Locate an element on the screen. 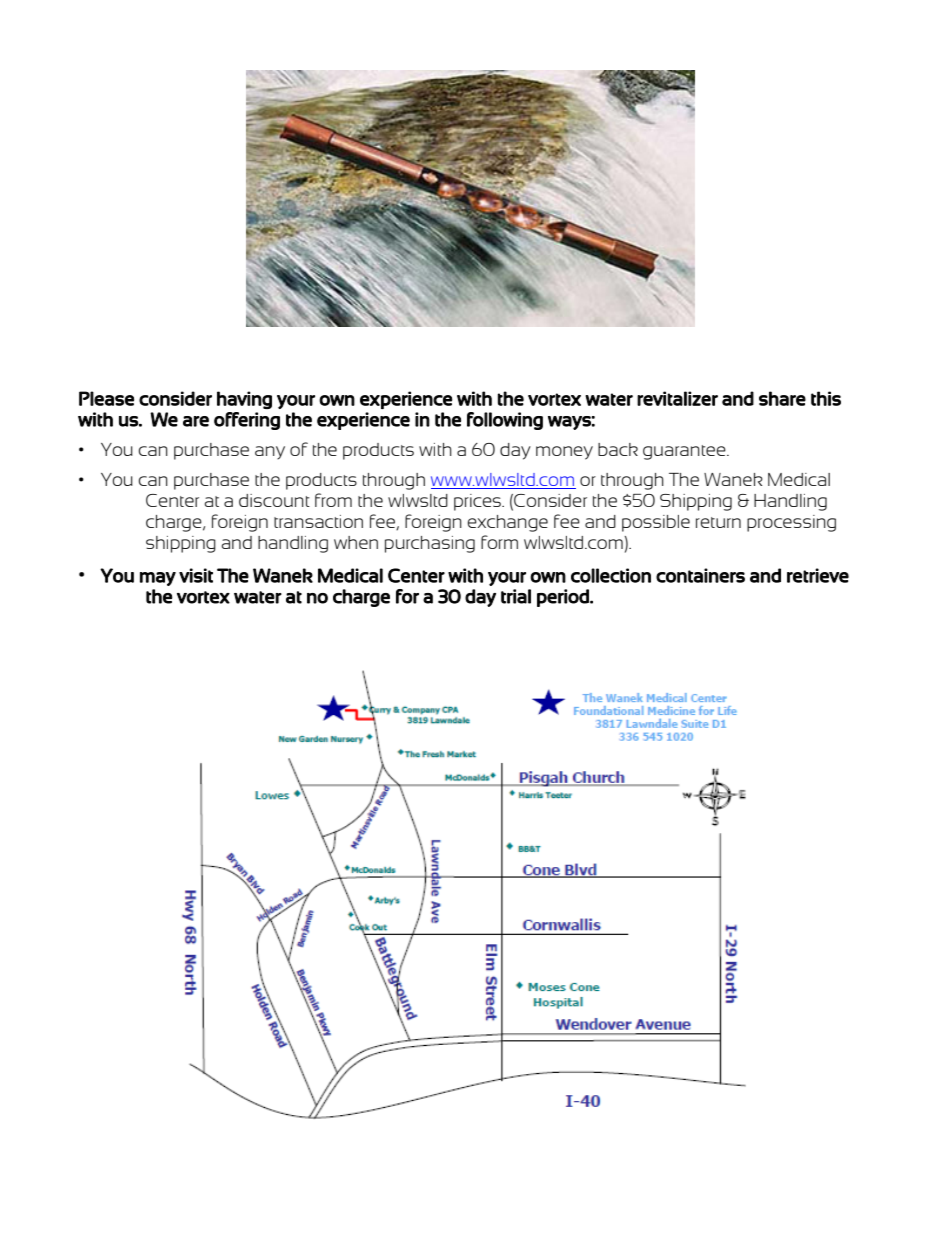  any is located at coordinates (270, 453).
